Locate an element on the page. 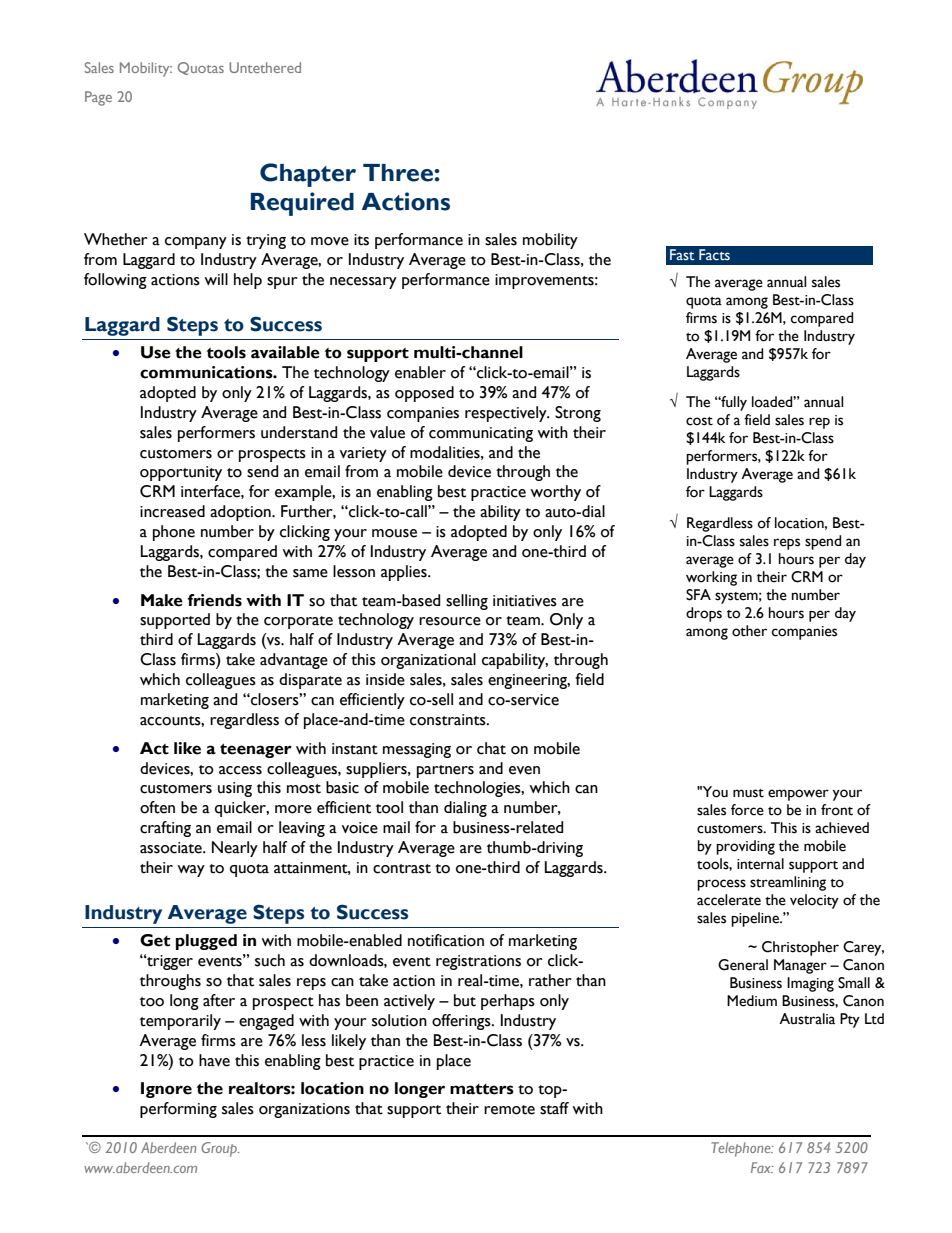 Image resolution: width=952 pixels, height=1233 pixels. Untethered is located at coordinates (265, 67).
